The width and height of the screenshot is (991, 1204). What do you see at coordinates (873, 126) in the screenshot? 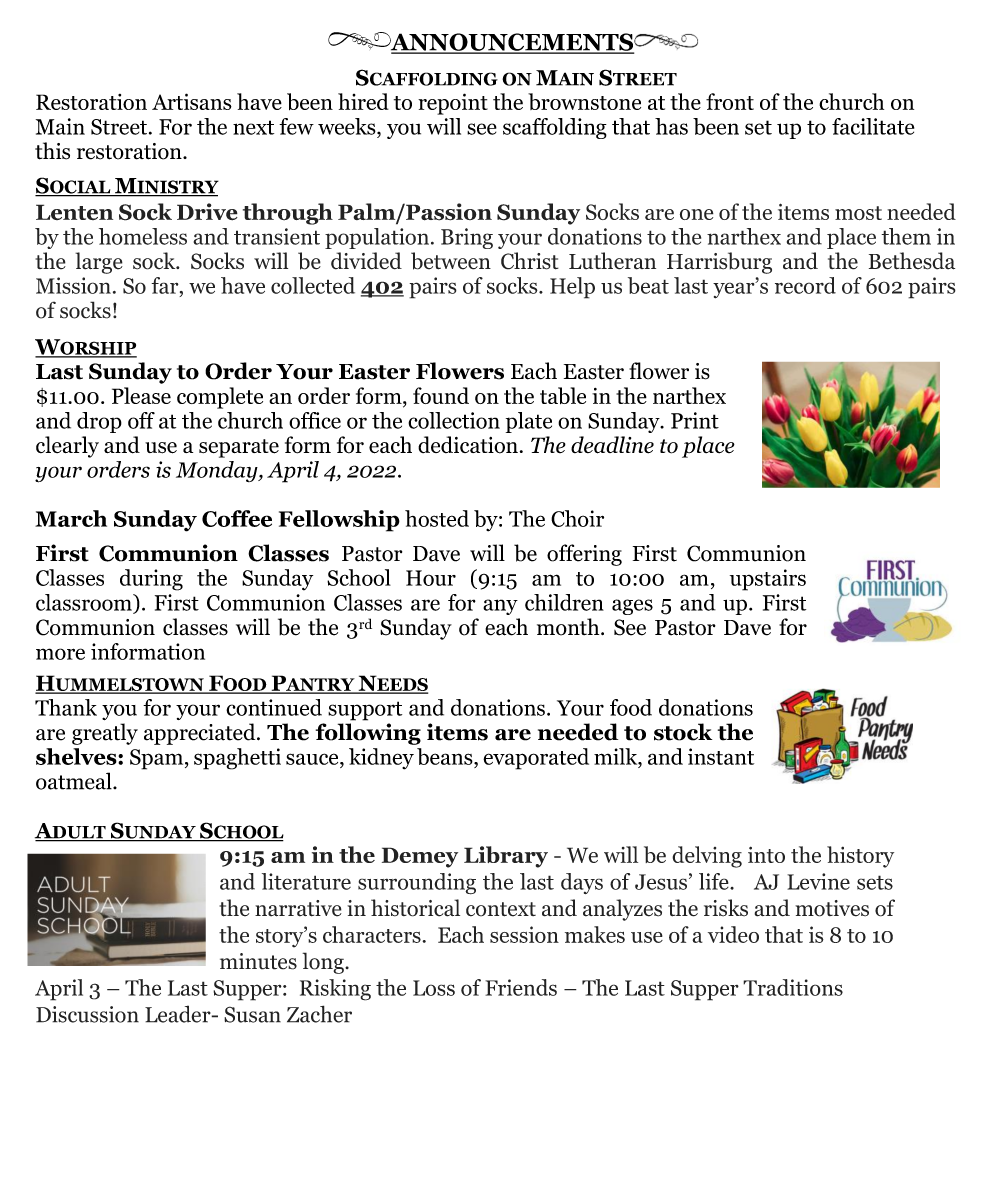
I see `facilitate` at bounding box center [873, 126].
